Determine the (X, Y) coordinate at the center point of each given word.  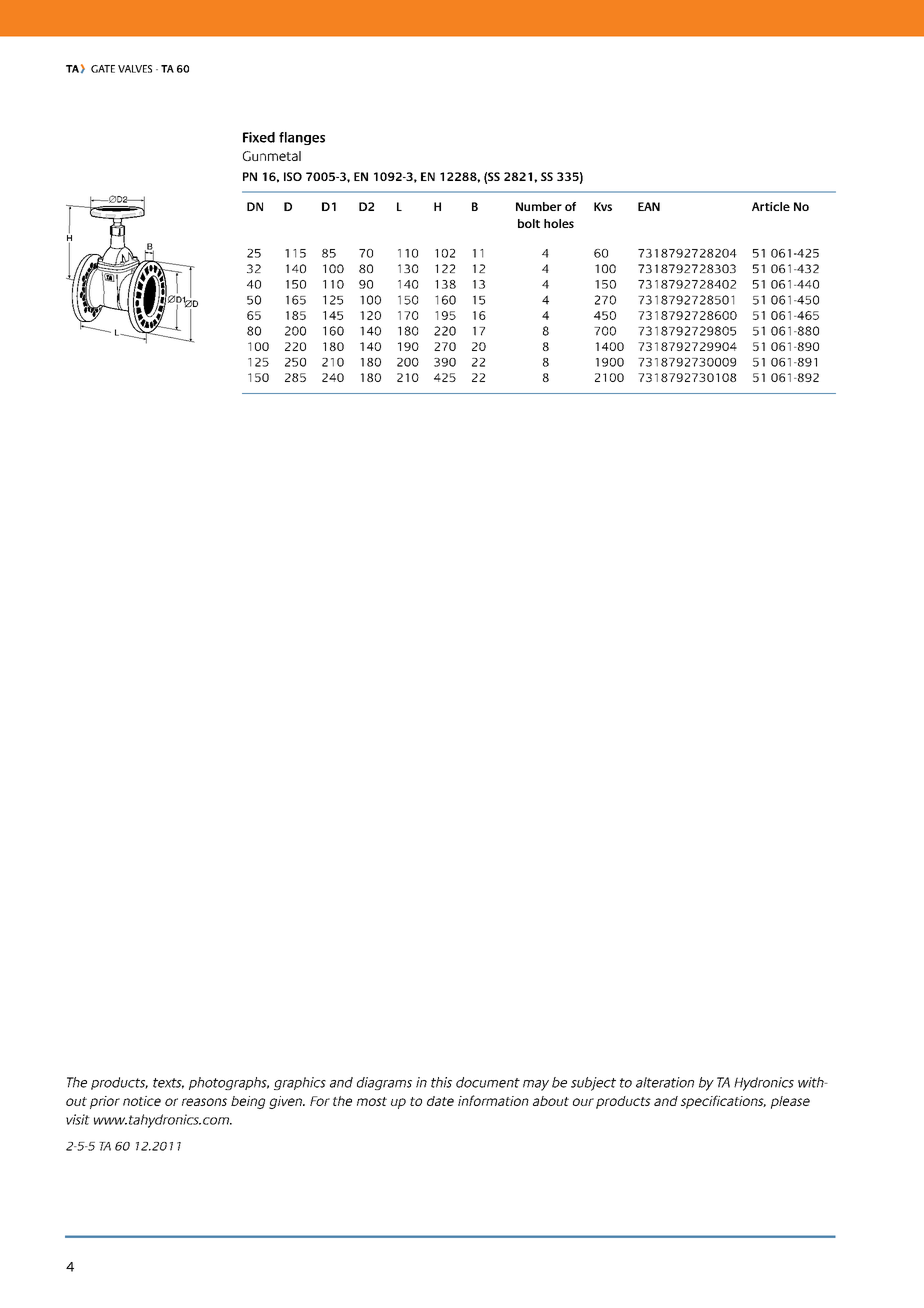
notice (142, 1101)
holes (559, 223)
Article (771, 206)
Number (539, 206)
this (441, 1082)
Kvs (603, 206)
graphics (300, 1083)
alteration (665, 1082)
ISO (293, 176)
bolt (529, 223)
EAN (649, 206)
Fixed (259, 137)
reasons (204, 1102)
